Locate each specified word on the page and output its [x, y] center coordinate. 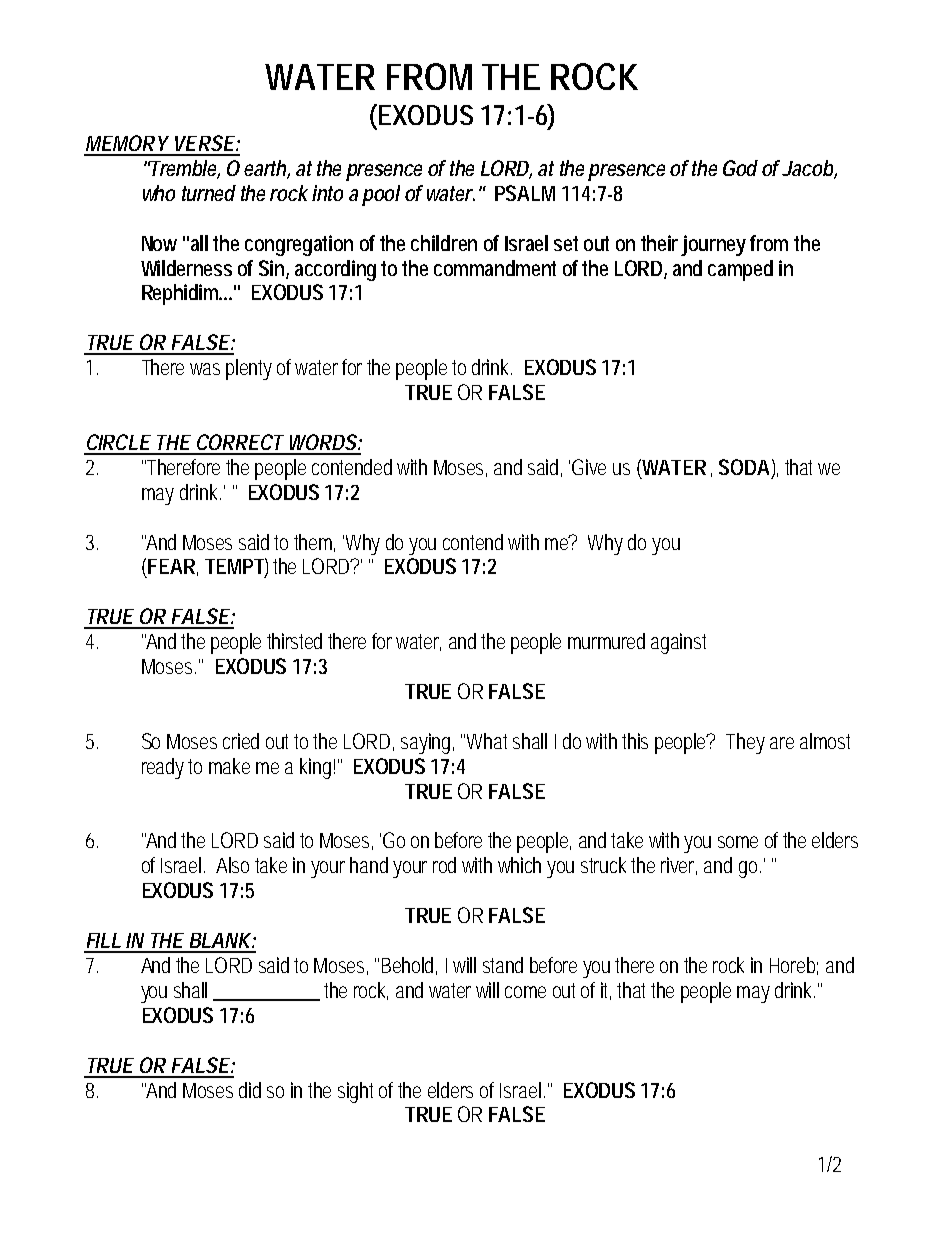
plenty [249, 369]
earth [265, 168]
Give [589, 467]
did [250, 1090]
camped [740, 270]
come [525, 992]
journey [713, 245]
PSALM [525, 193]
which [519, 865]
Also [232, 865]
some [738, 842]
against [678, 643]
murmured [606, 641]
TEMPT [234, 566]
